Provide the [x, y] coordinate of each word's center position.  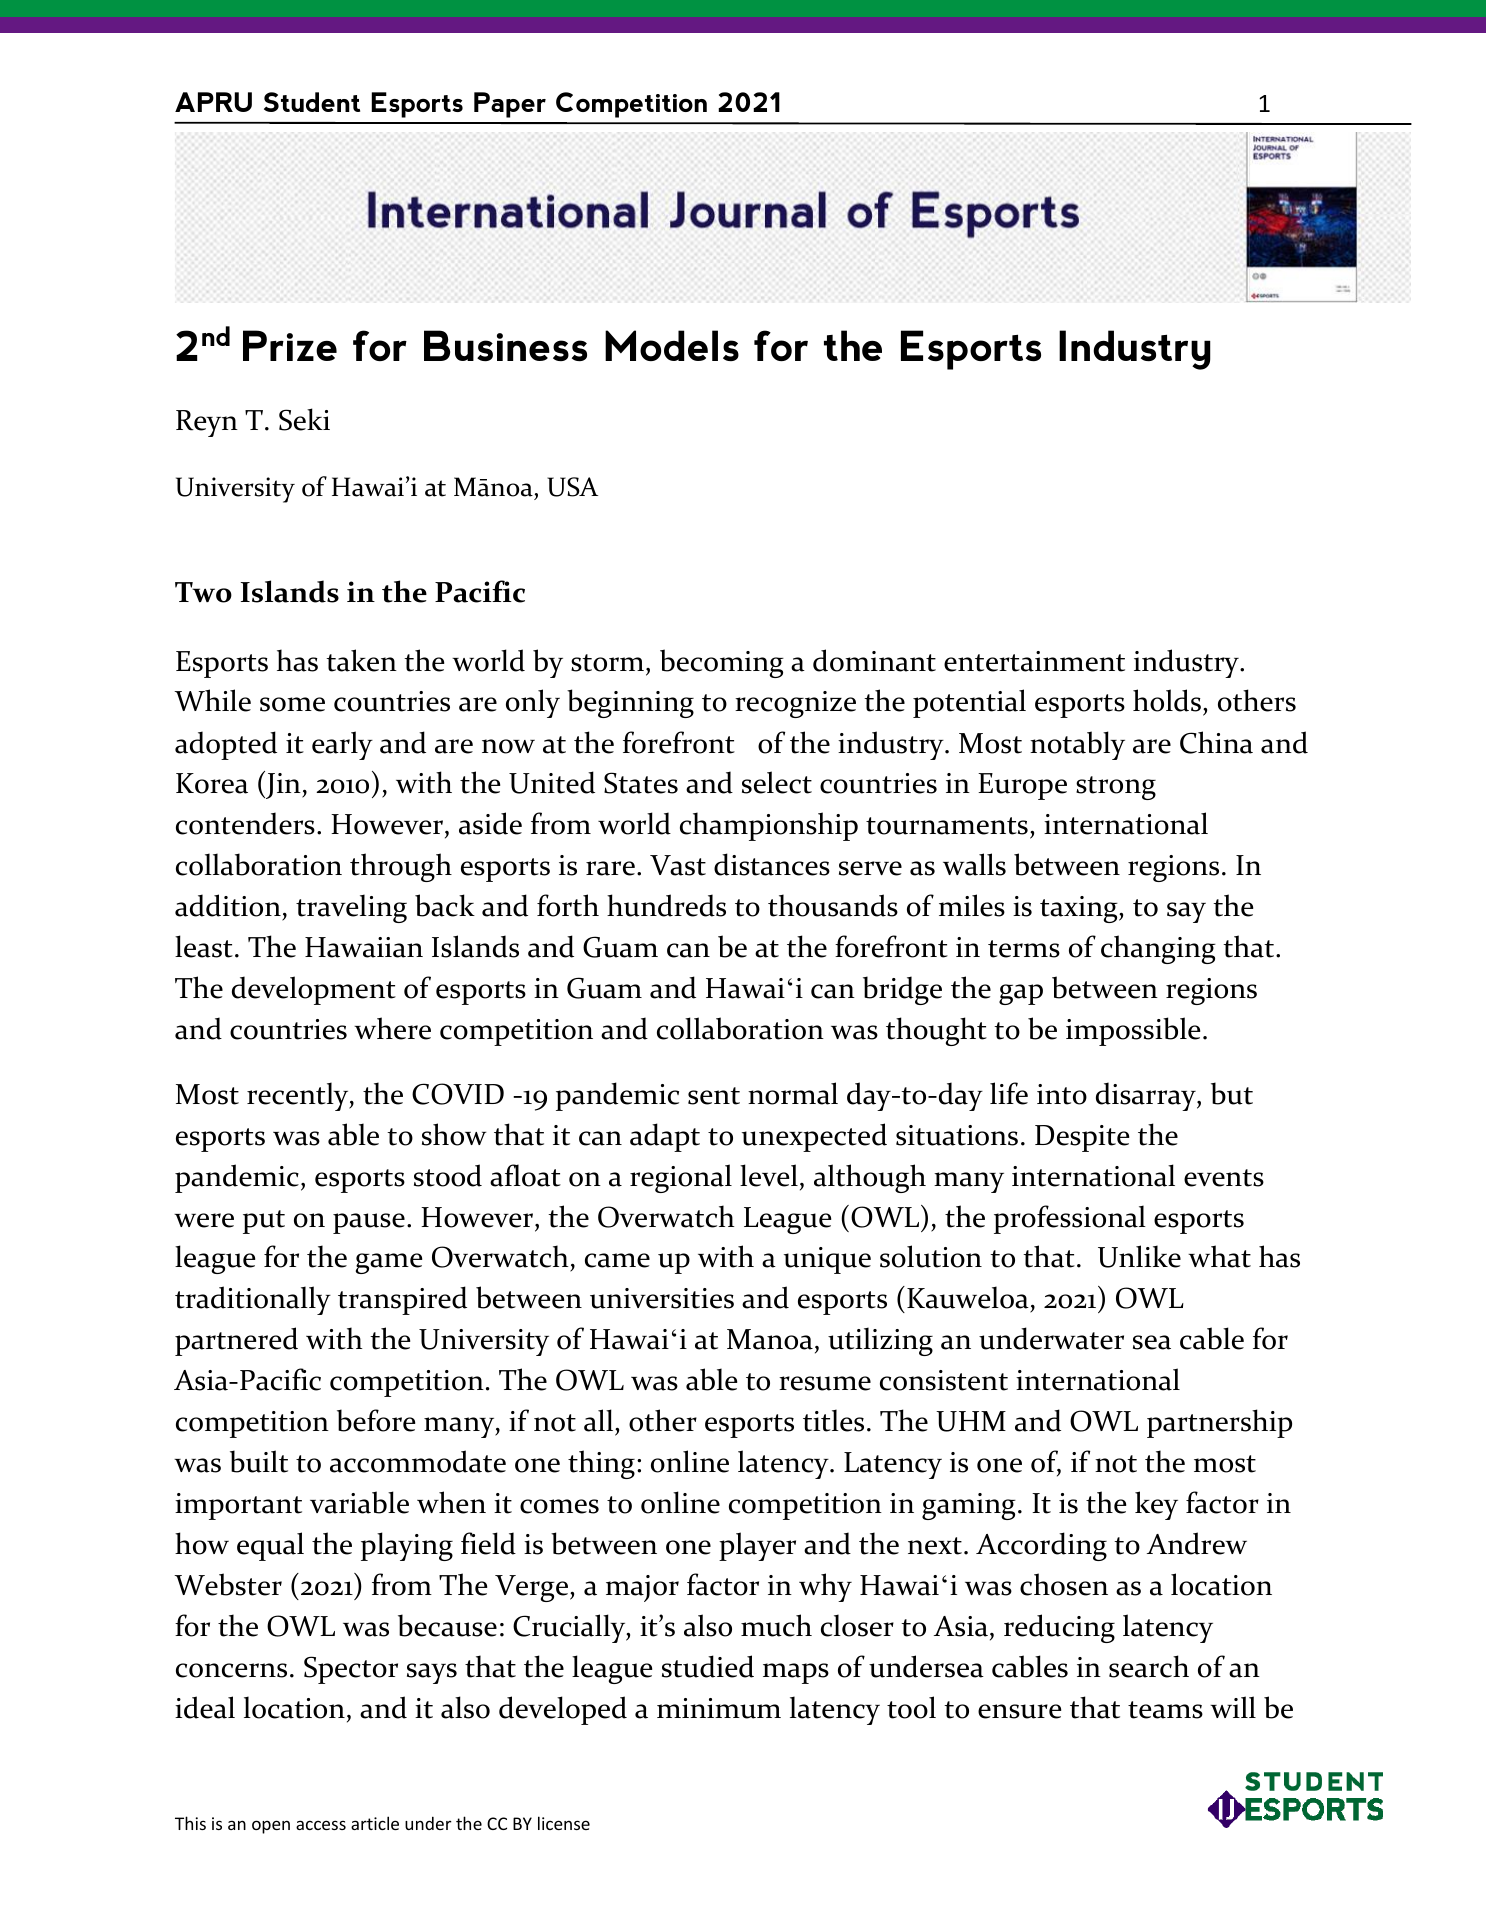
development [314, 990]
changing [1158, 949]
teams [1165, 1710]
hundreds [666, 905]
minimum [719, 1708]
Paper [510, 105]
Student [312, 102]
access [321, 1825]
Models [672, 345]
